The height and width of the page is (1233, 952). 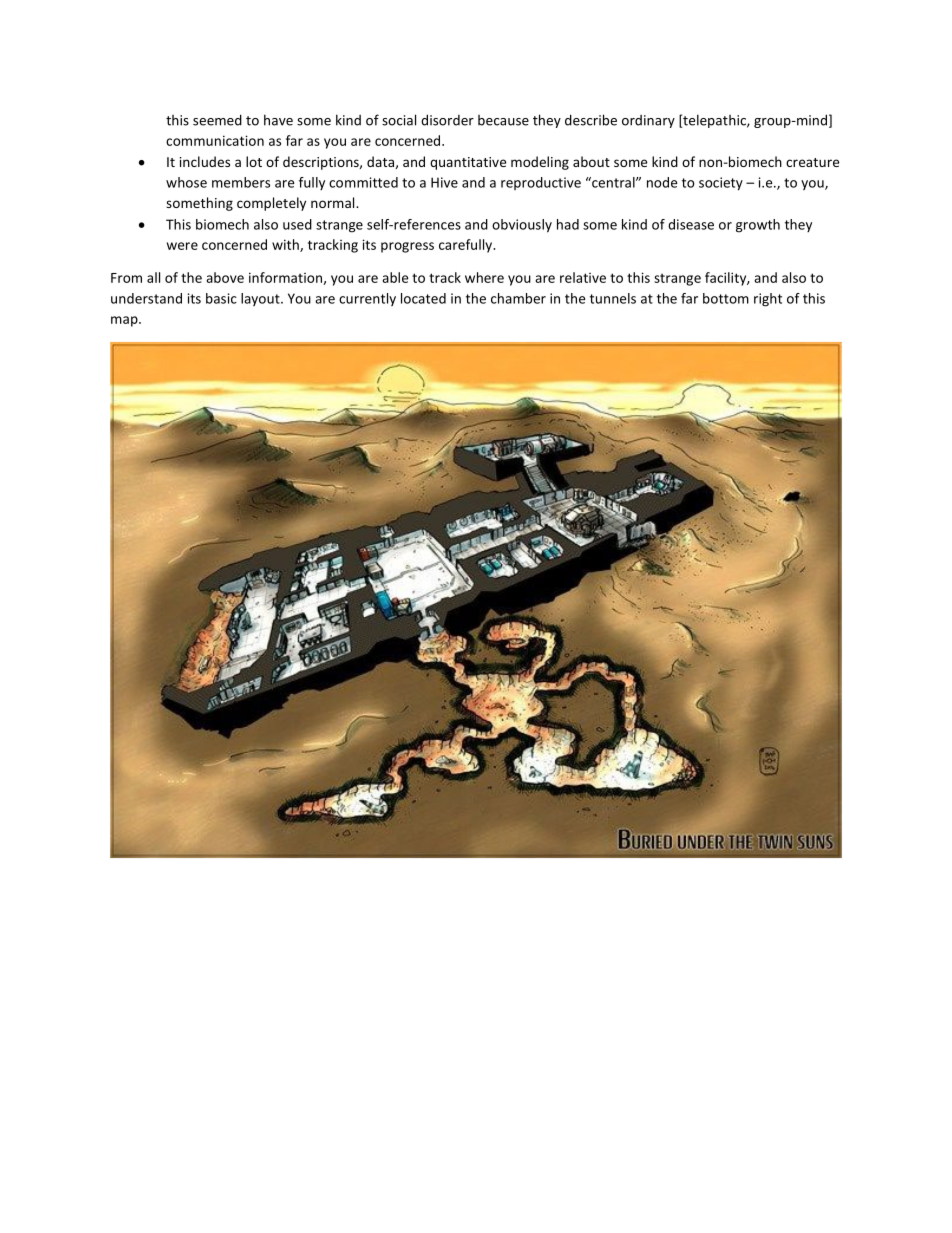 I want to click on disorder, so click(x=447, y=120).
